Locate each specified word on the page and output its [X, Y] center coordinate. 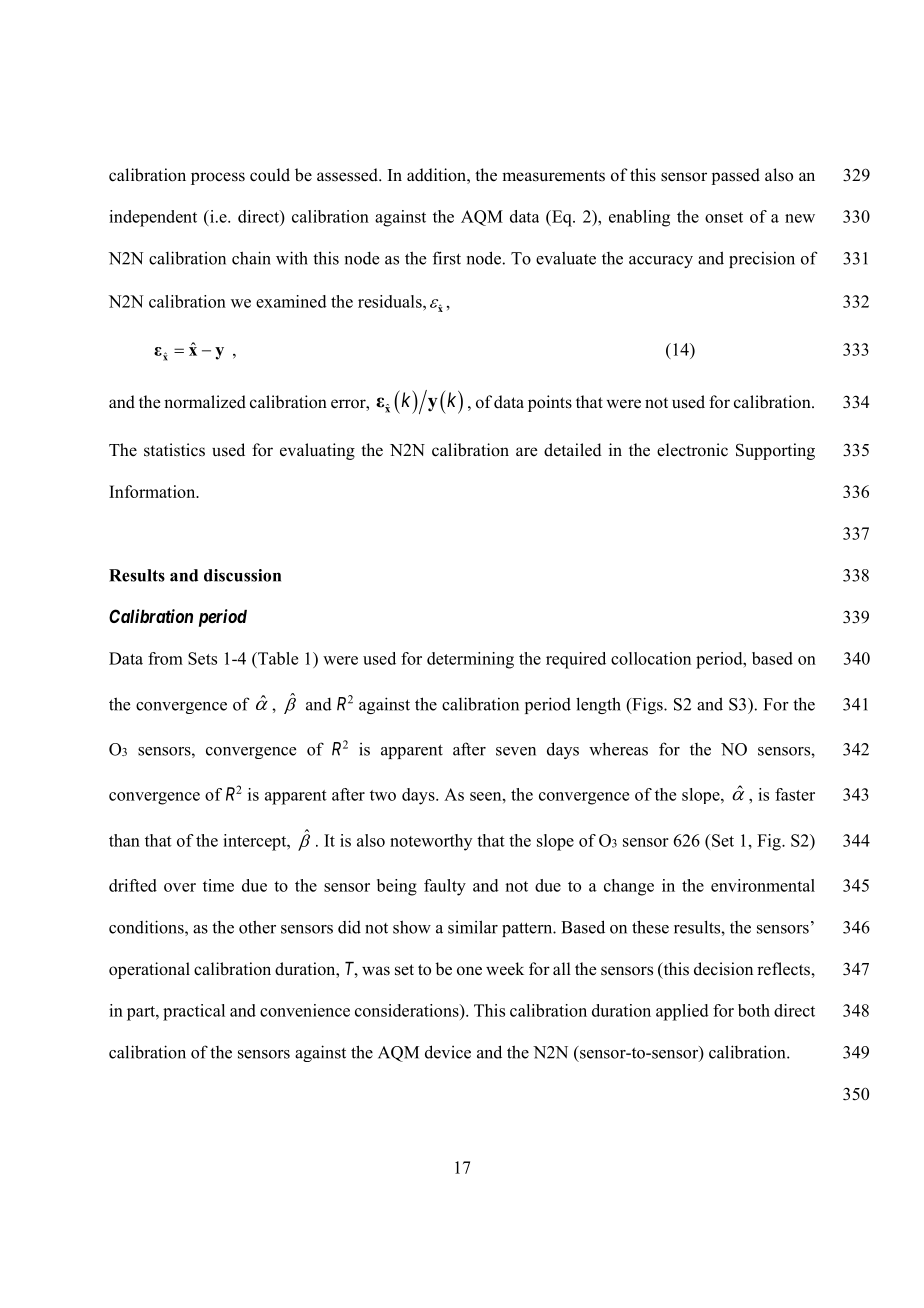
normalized [205, 402]
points [550, 403]
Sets [202, 658]
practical [194, 1012]
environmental [763, 885]
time [218, 885]
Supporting [775, 451]
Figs [647, 705]
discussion [242, 575]
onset [724, 217]
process [218, 178]
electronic [692, 450]
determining [470, 660]
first [447, 258]
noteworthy [431, 842]
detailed [573, 450]
